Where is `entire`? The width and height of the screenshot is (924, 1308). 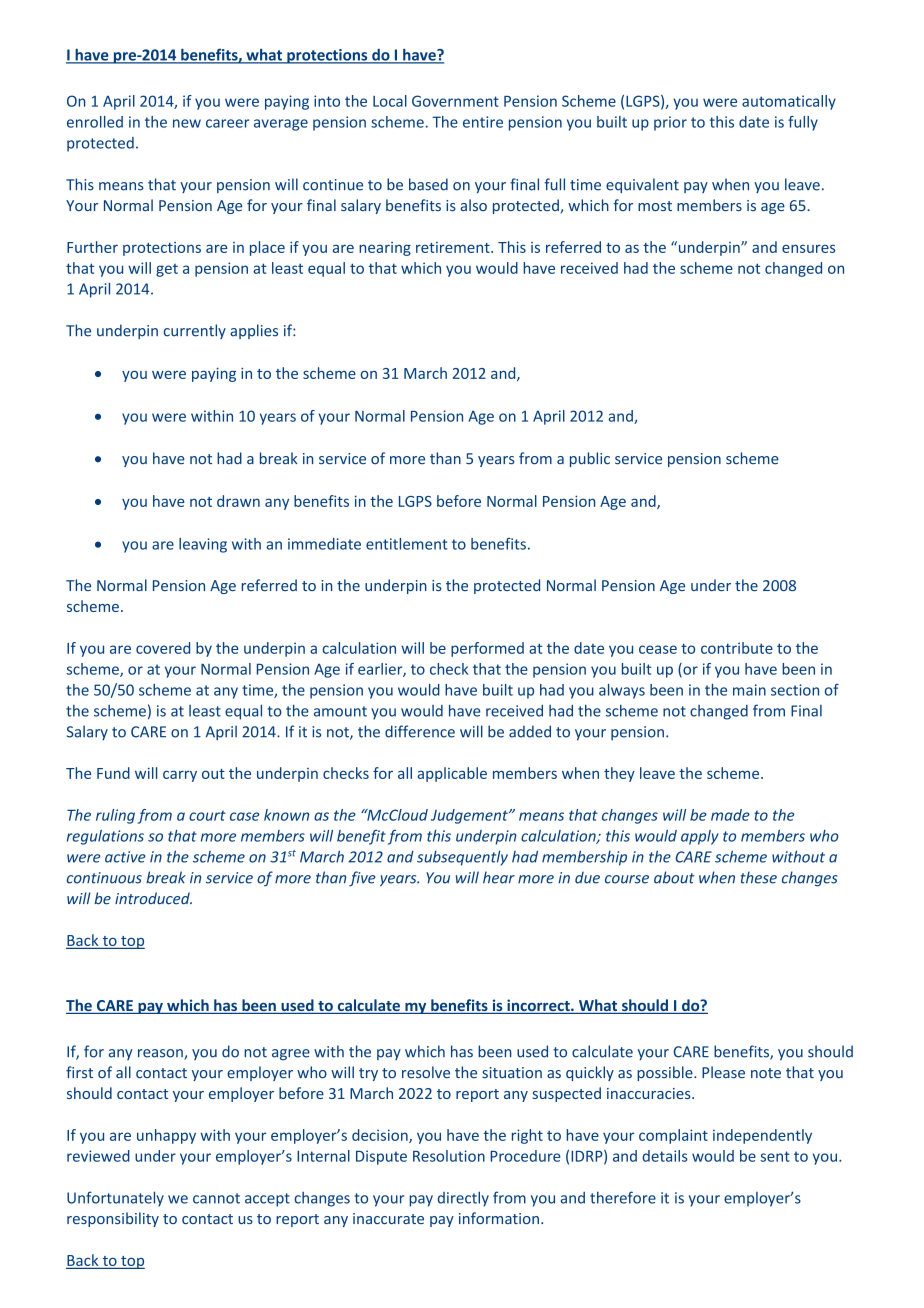 entire is located at coordinates (483, 122).
